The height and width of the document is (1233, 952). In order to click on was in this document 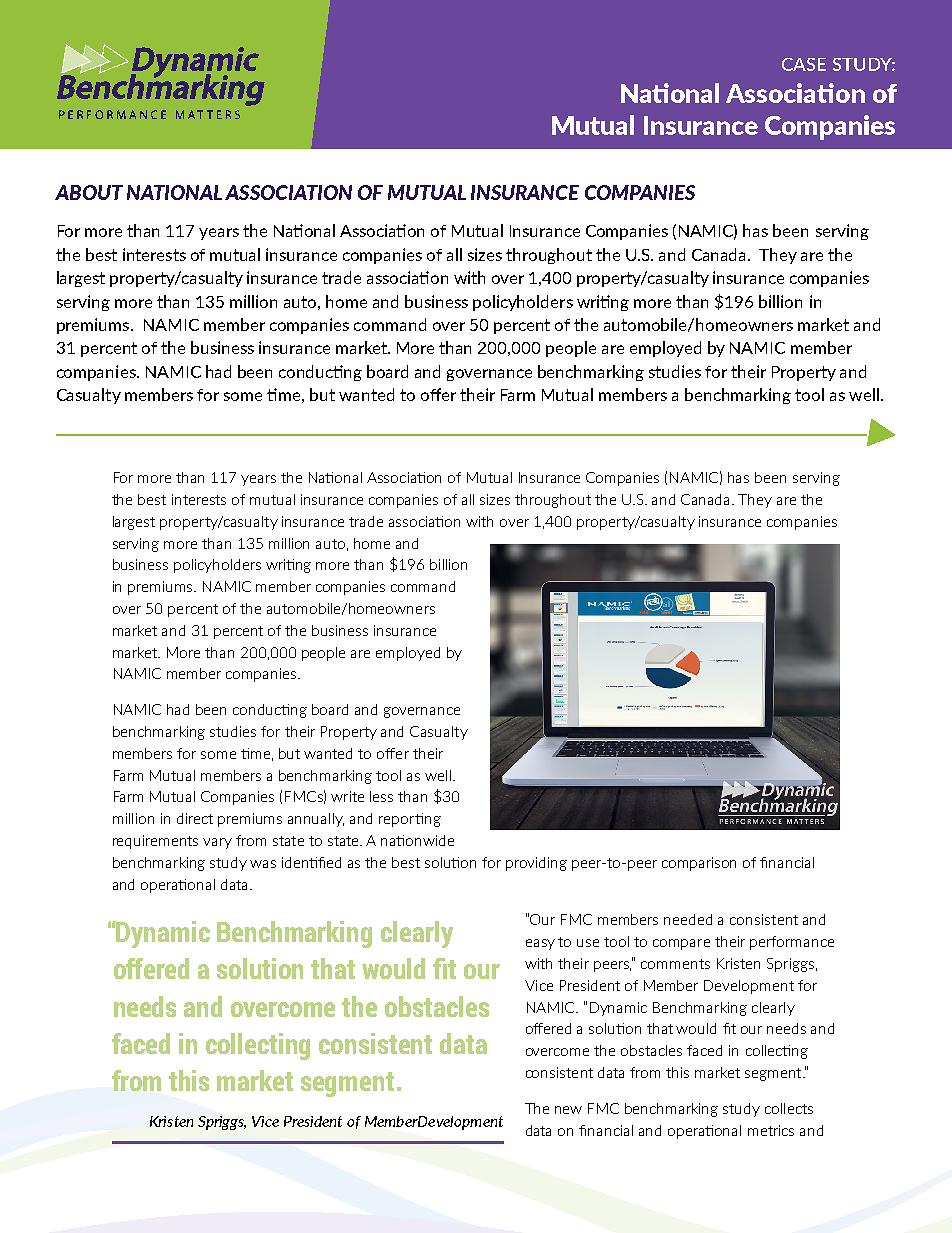, I will do `click(263, 864)`.
